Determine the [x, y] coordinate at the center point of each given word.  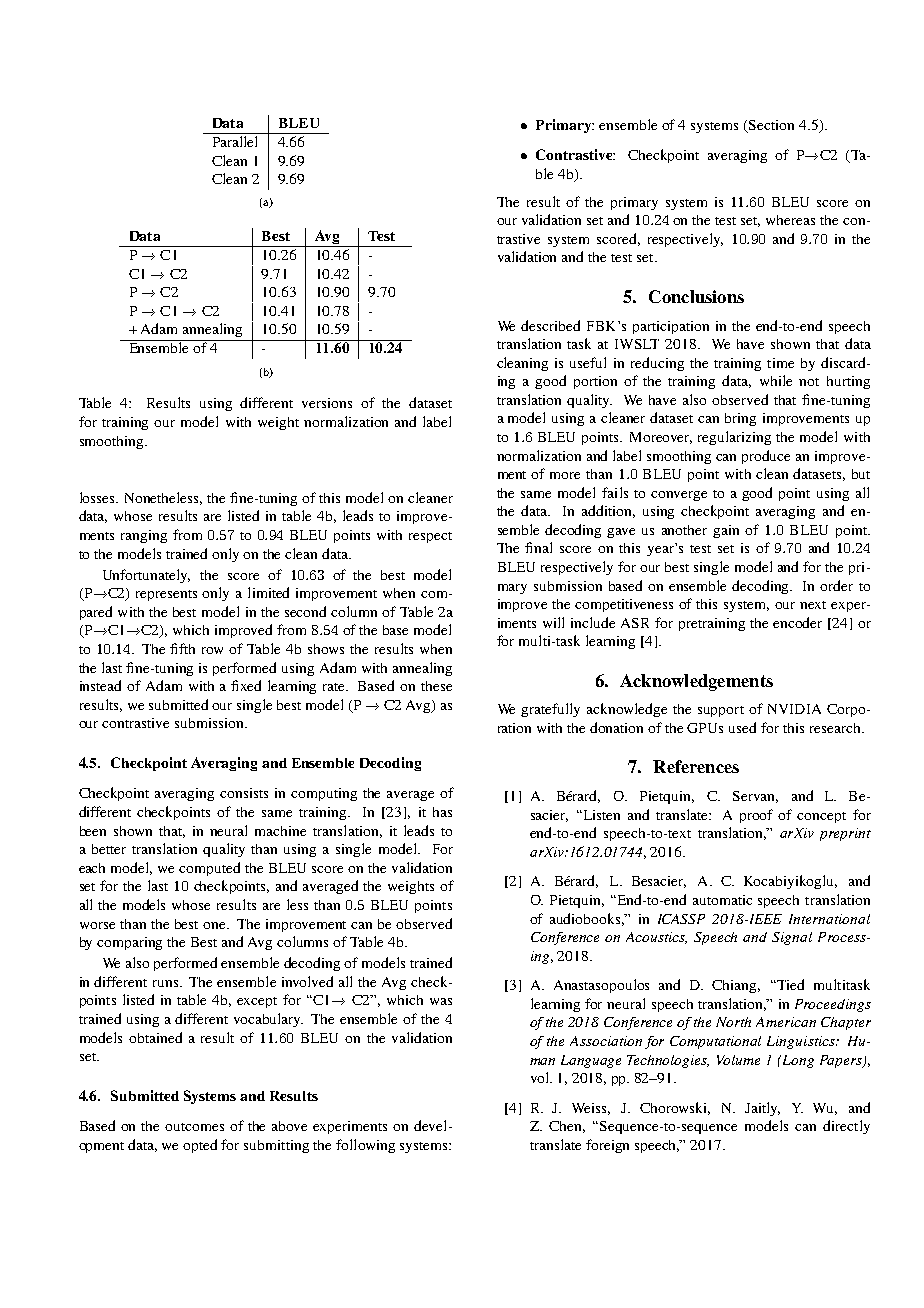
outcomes [194, 1127]
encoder [797, 622]
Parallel [235, 141]
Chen [567, 1127]
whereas [790, 220]
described [550, 325]
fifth [182, 648]
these [436, 686]
